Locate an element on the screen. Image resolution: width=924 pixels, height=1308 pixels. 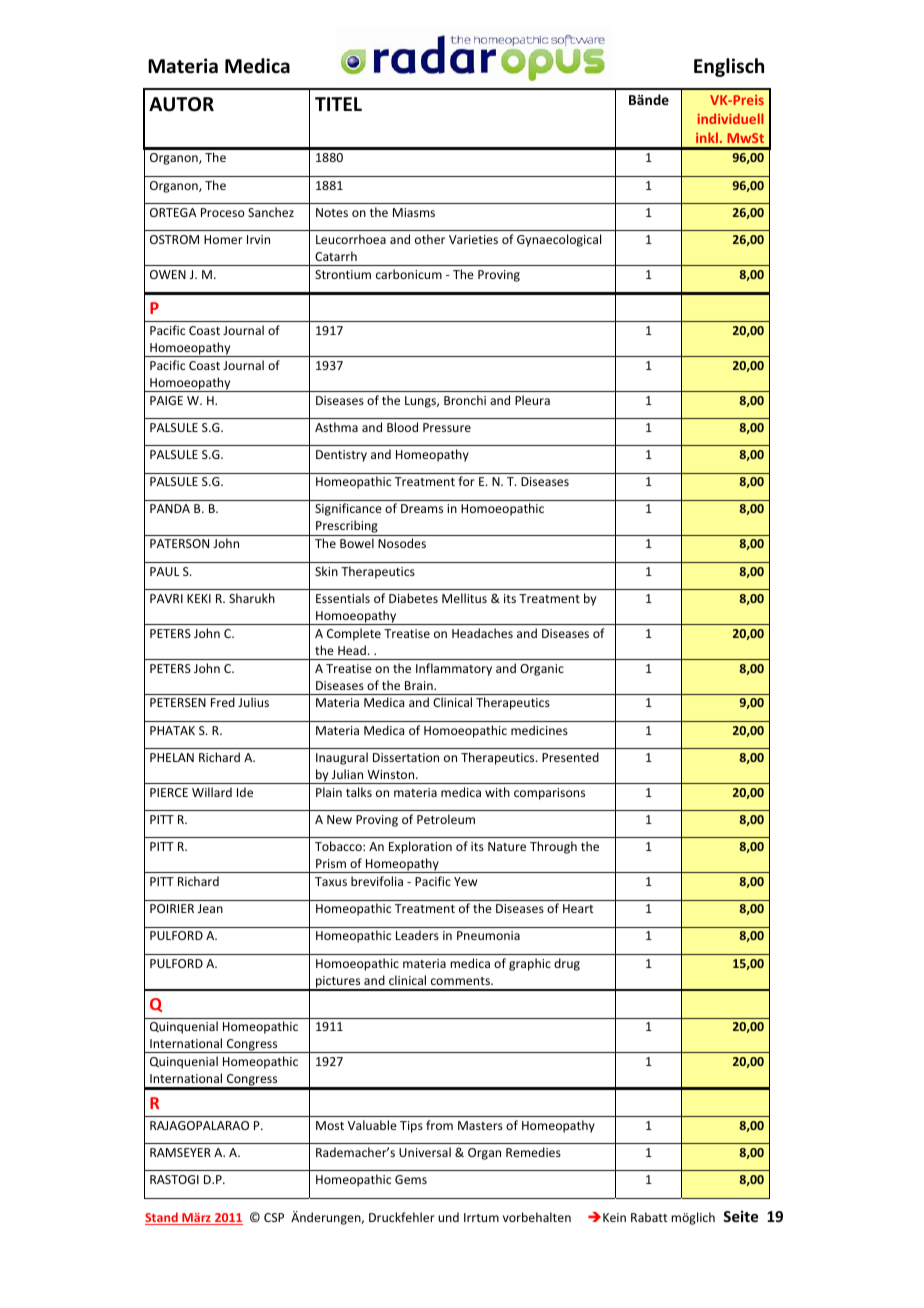
AUTOR is located at coordinates (181, 104).
